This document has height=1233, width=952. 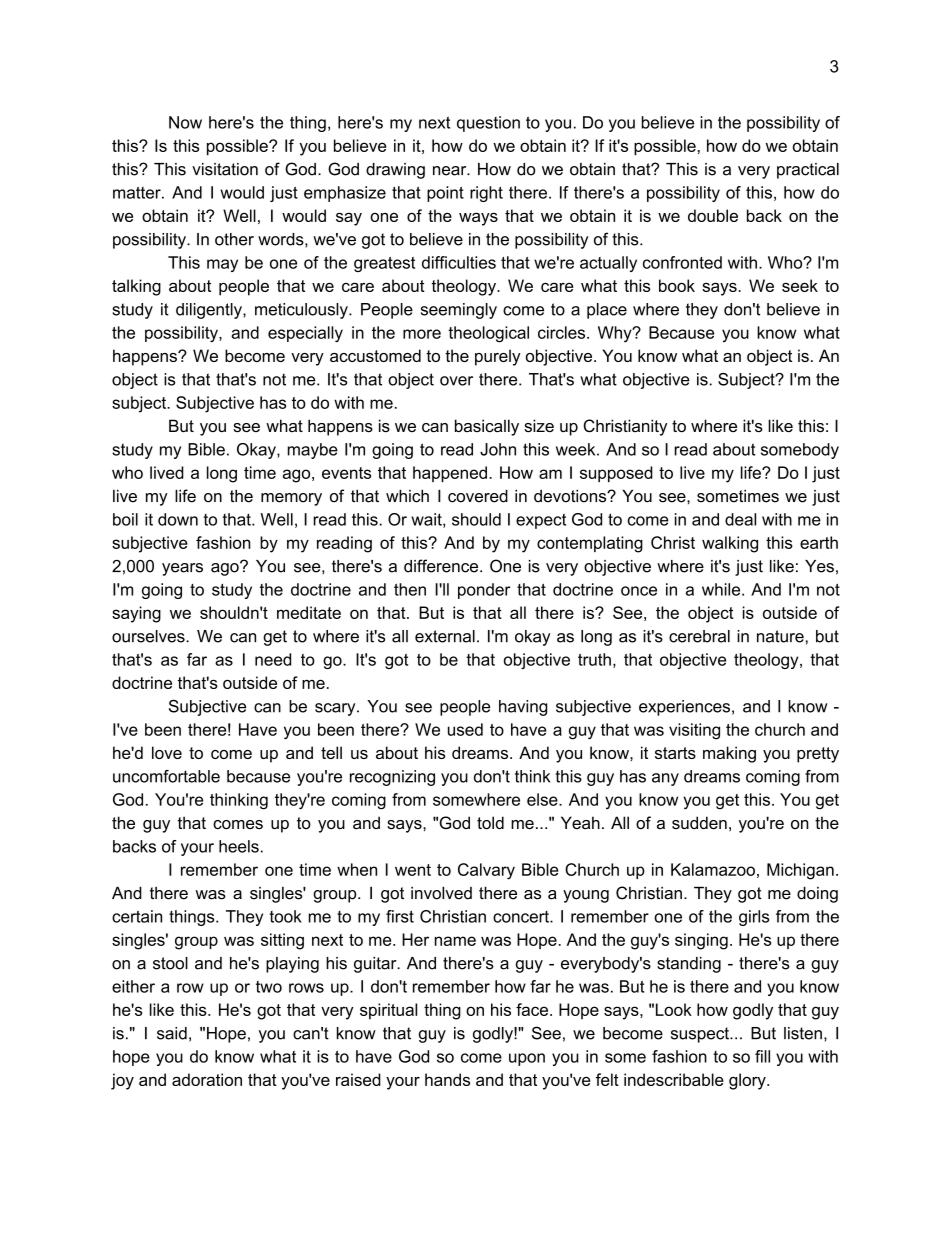 What do you see at coordinates (207, 1079) in the document?
I see `adoration` at bounding box center [207, 1079].
